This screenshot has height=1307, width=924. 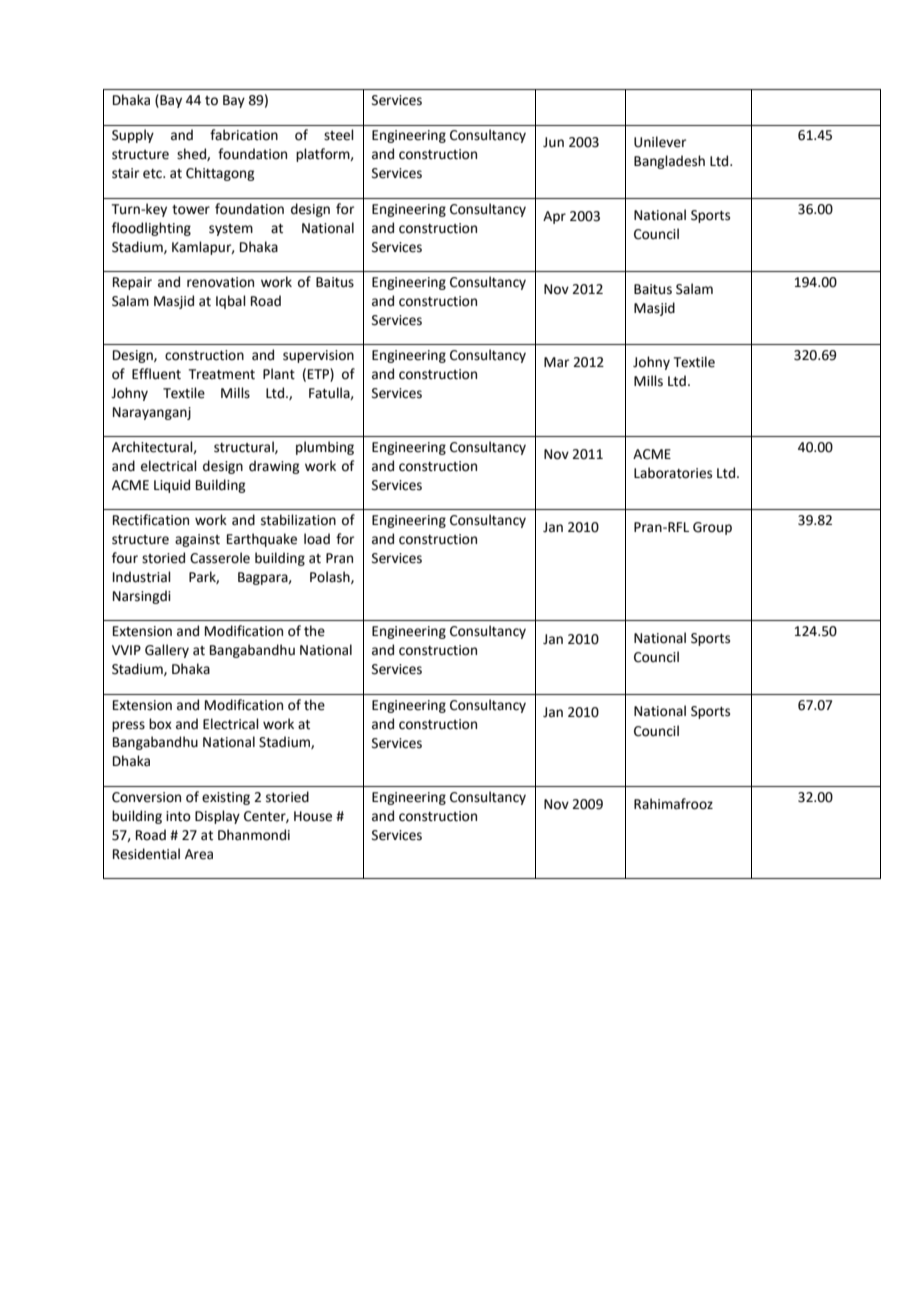 What do you see at coordinates (339, 135) in the screenshot?
I see `steel` at bounding box center [339, 135].
